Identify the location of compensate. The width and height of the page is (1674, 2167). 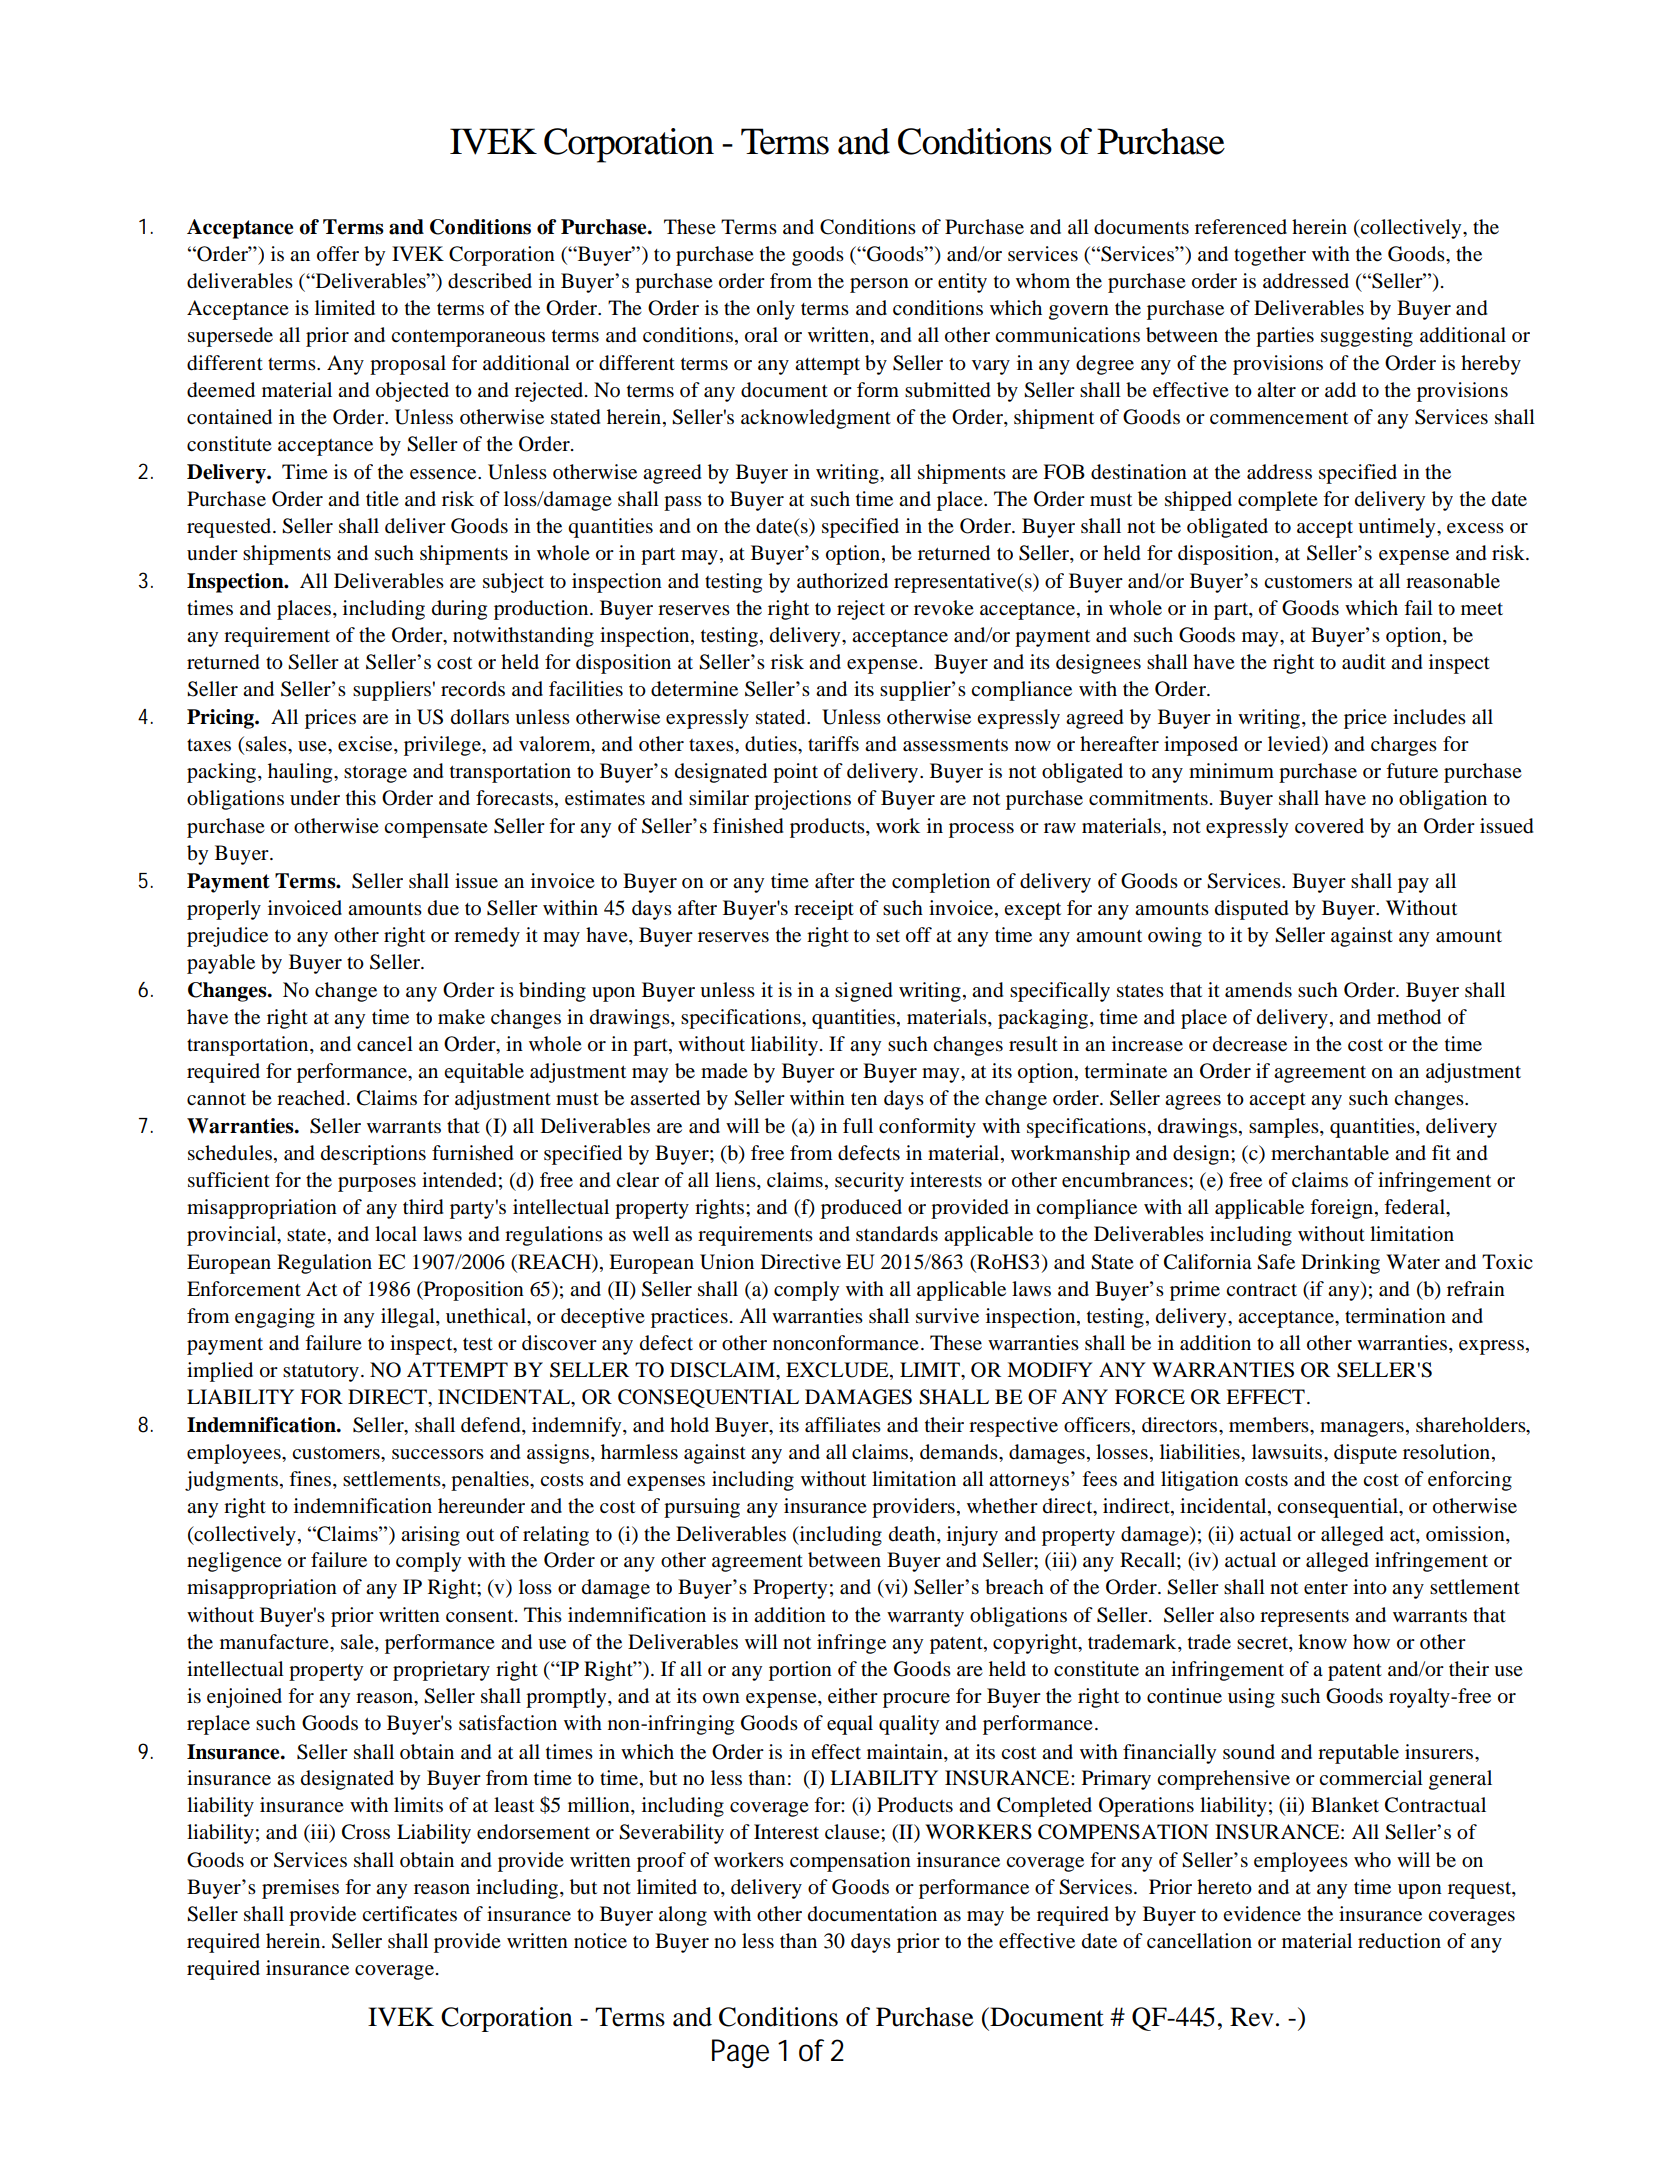
(436, 829).
